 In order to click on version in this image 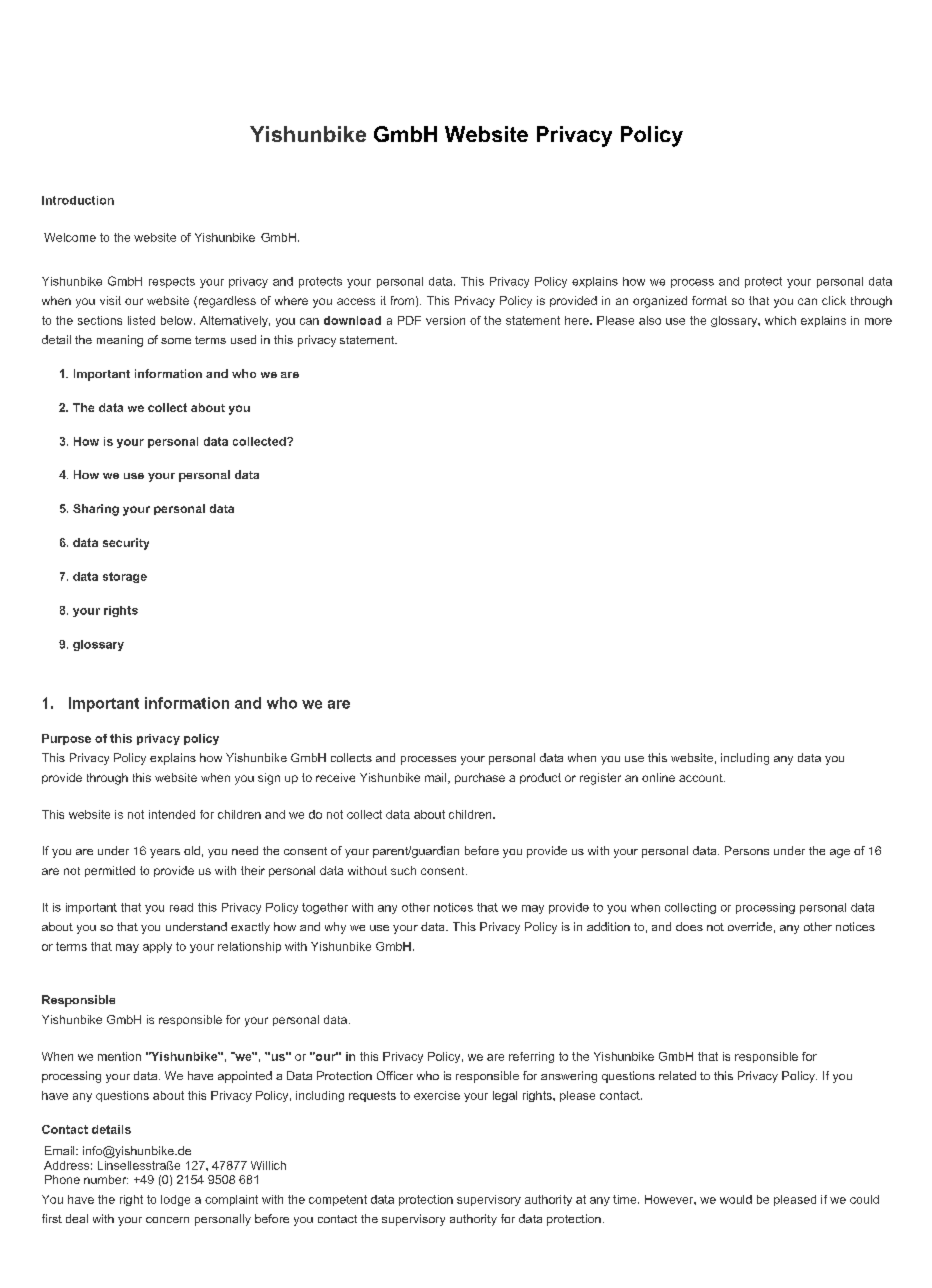, I will do `click(445, 320)`.
